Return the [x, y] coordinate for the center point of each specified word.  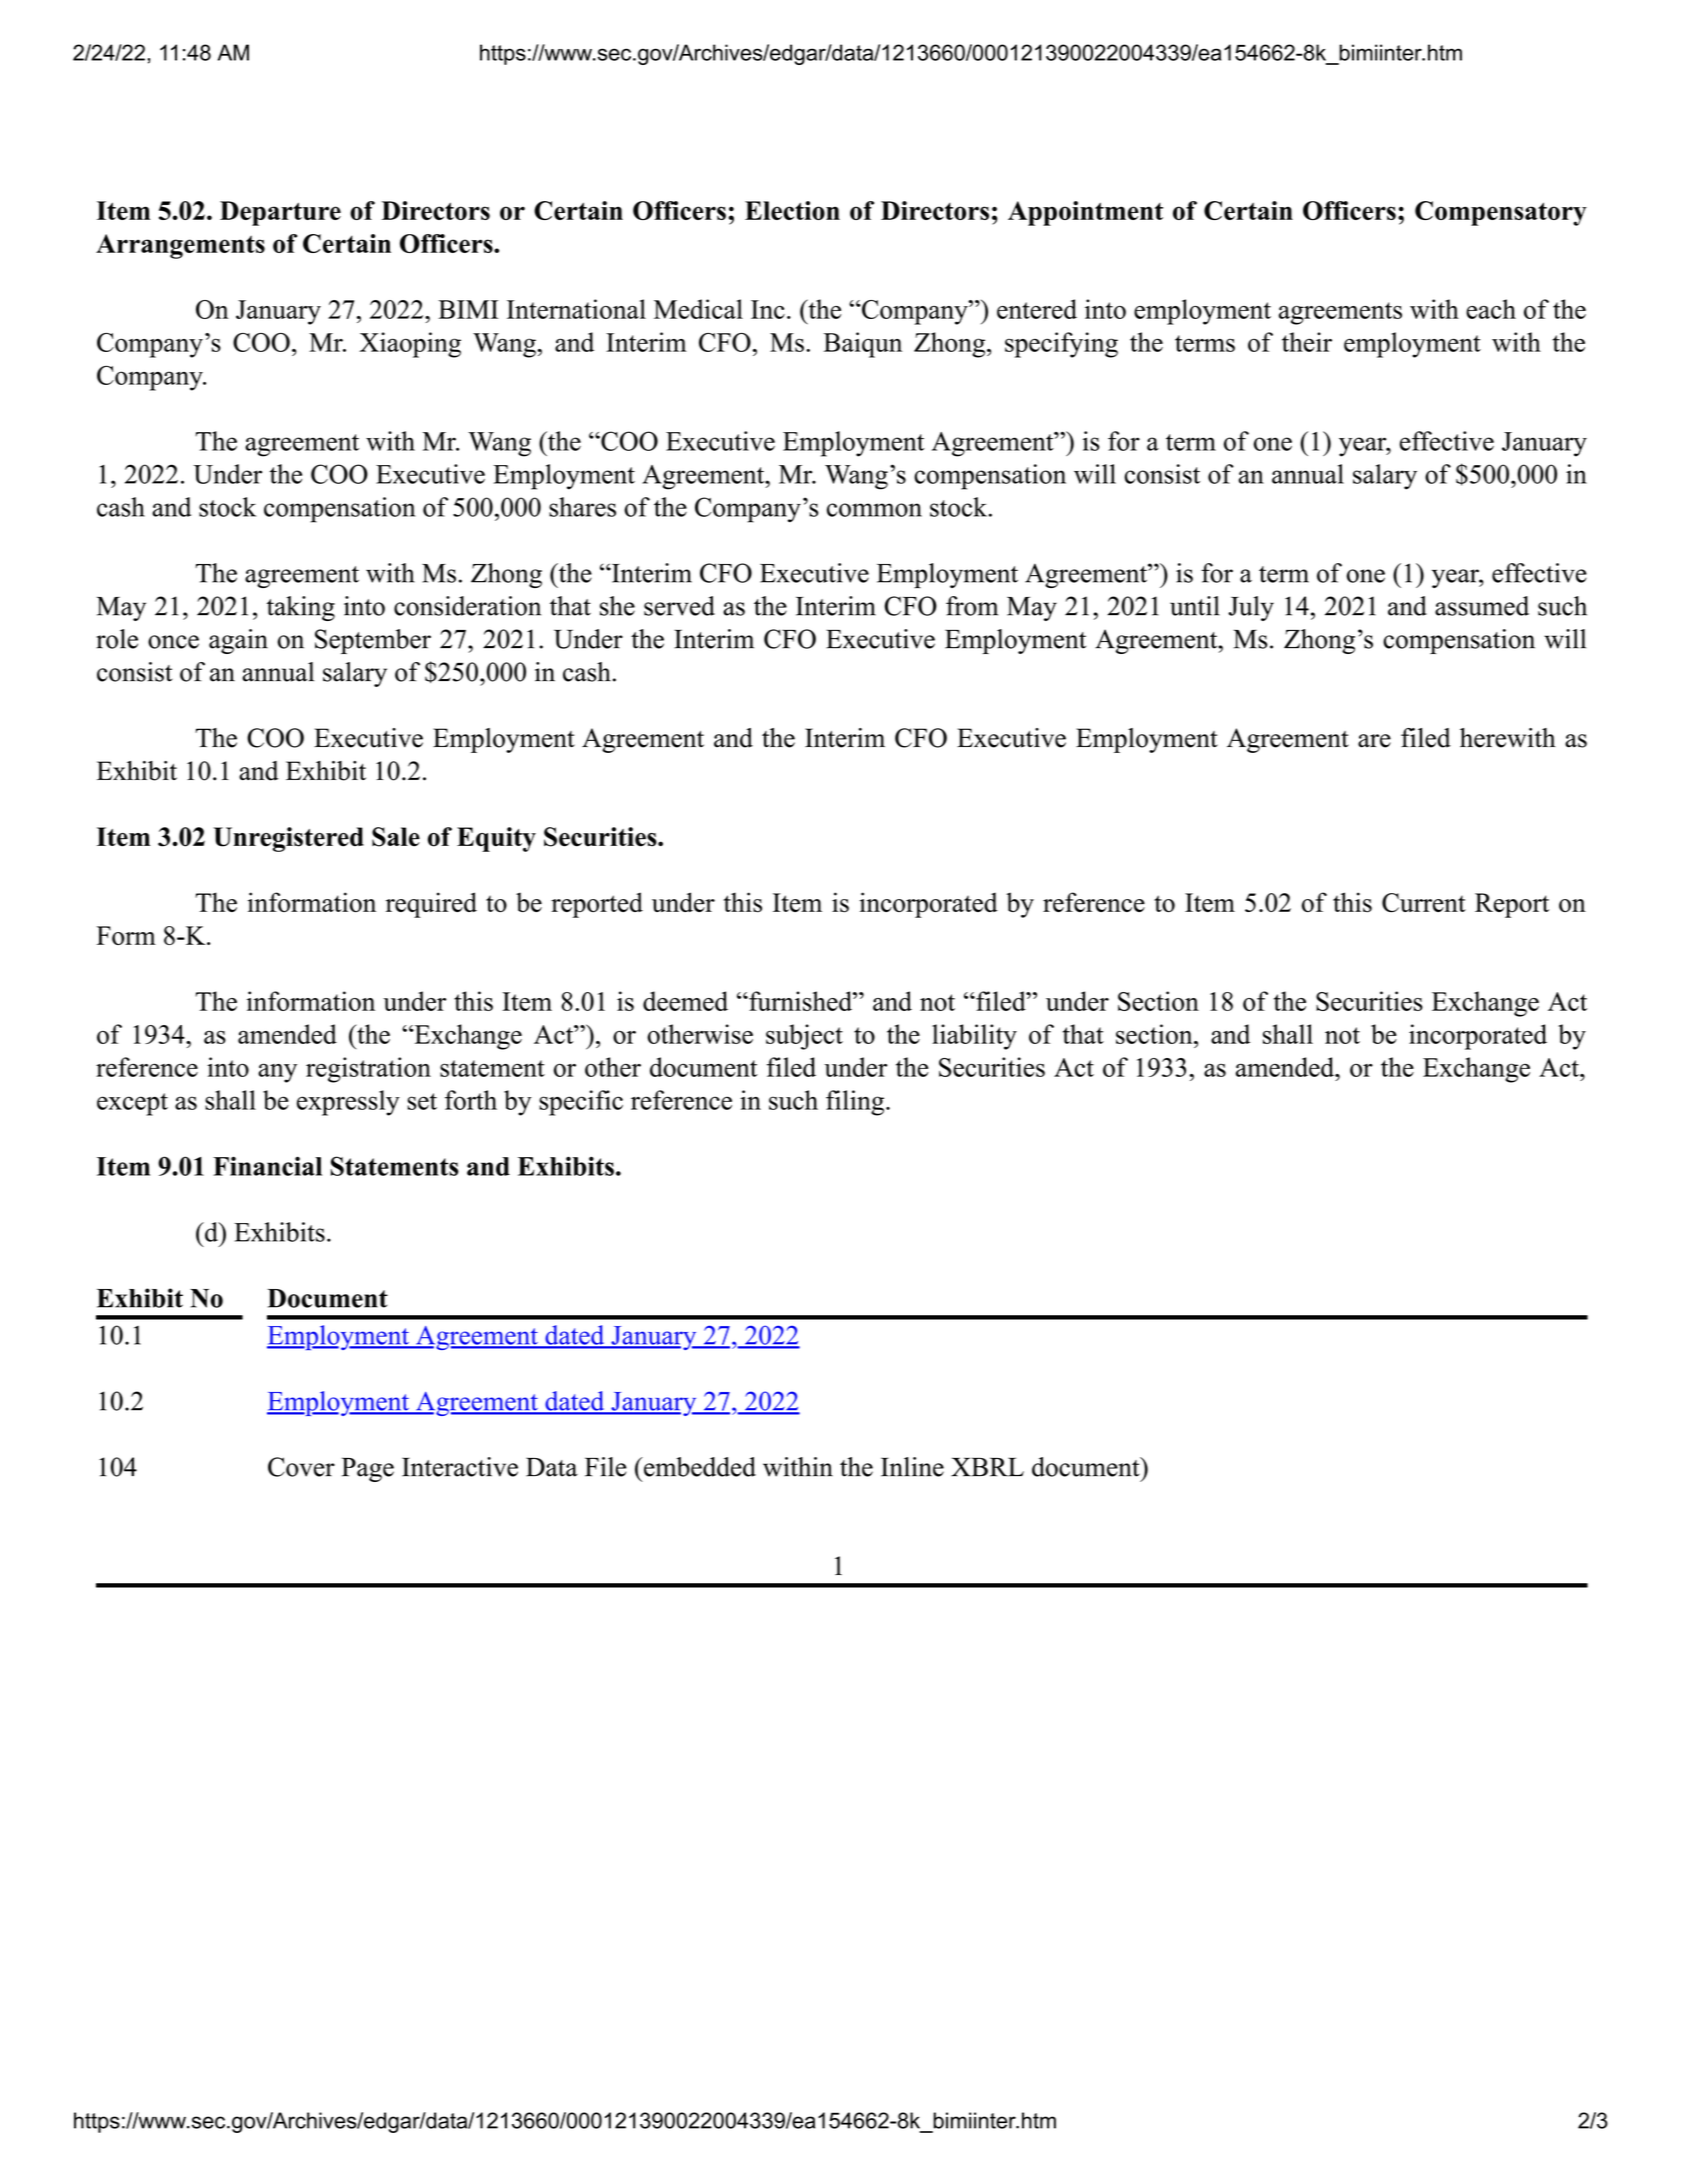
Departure [280, 213]
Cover [301, 1467]
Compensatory [1501, 213]
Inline [912, 1467]
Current [1424, 903]
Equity [496, 839]
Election [792, 210]
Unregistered [289, 839]
